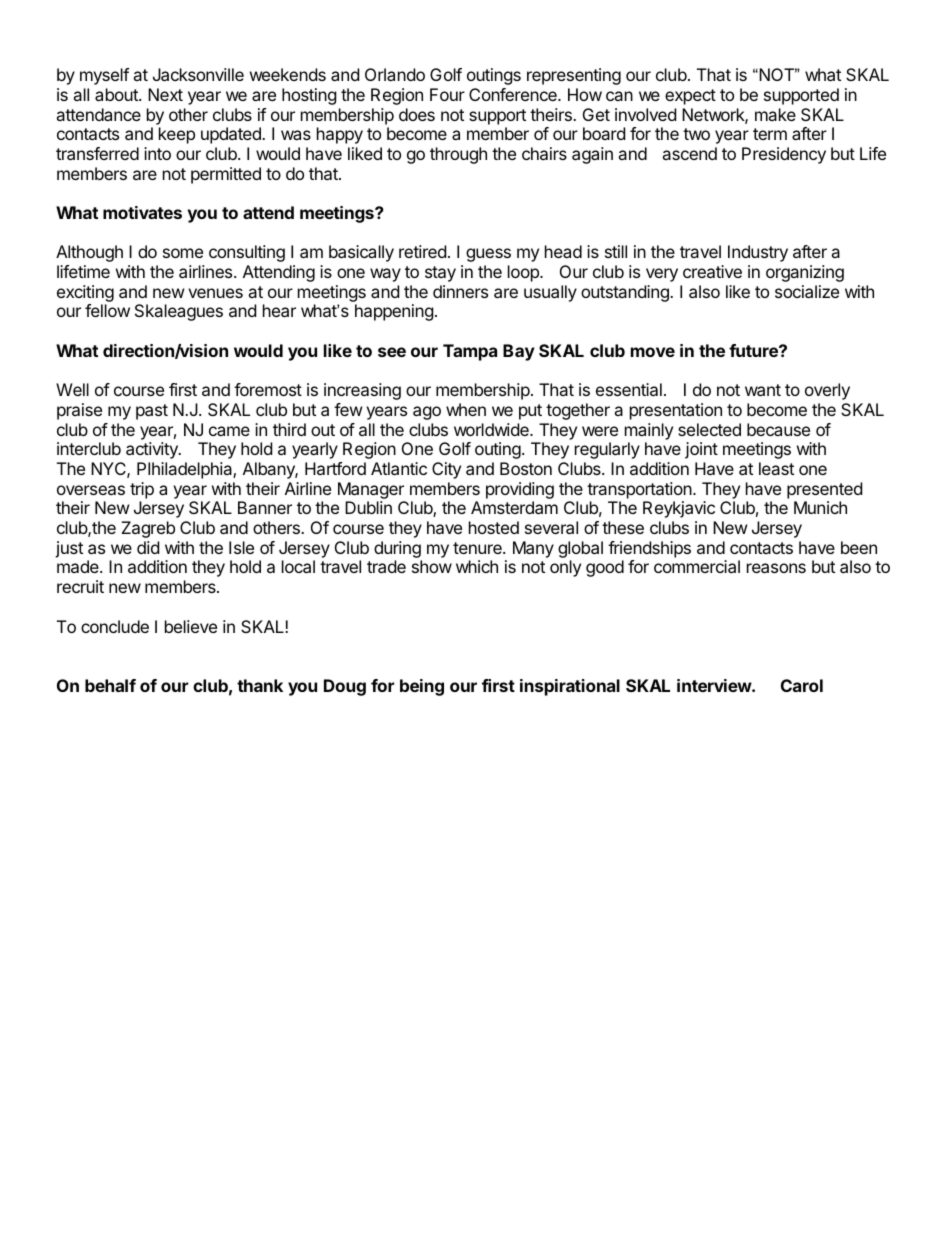  What do you see at coordinates (488, 255) in the document?
I see `guess` at bounding box center [488, 255].
